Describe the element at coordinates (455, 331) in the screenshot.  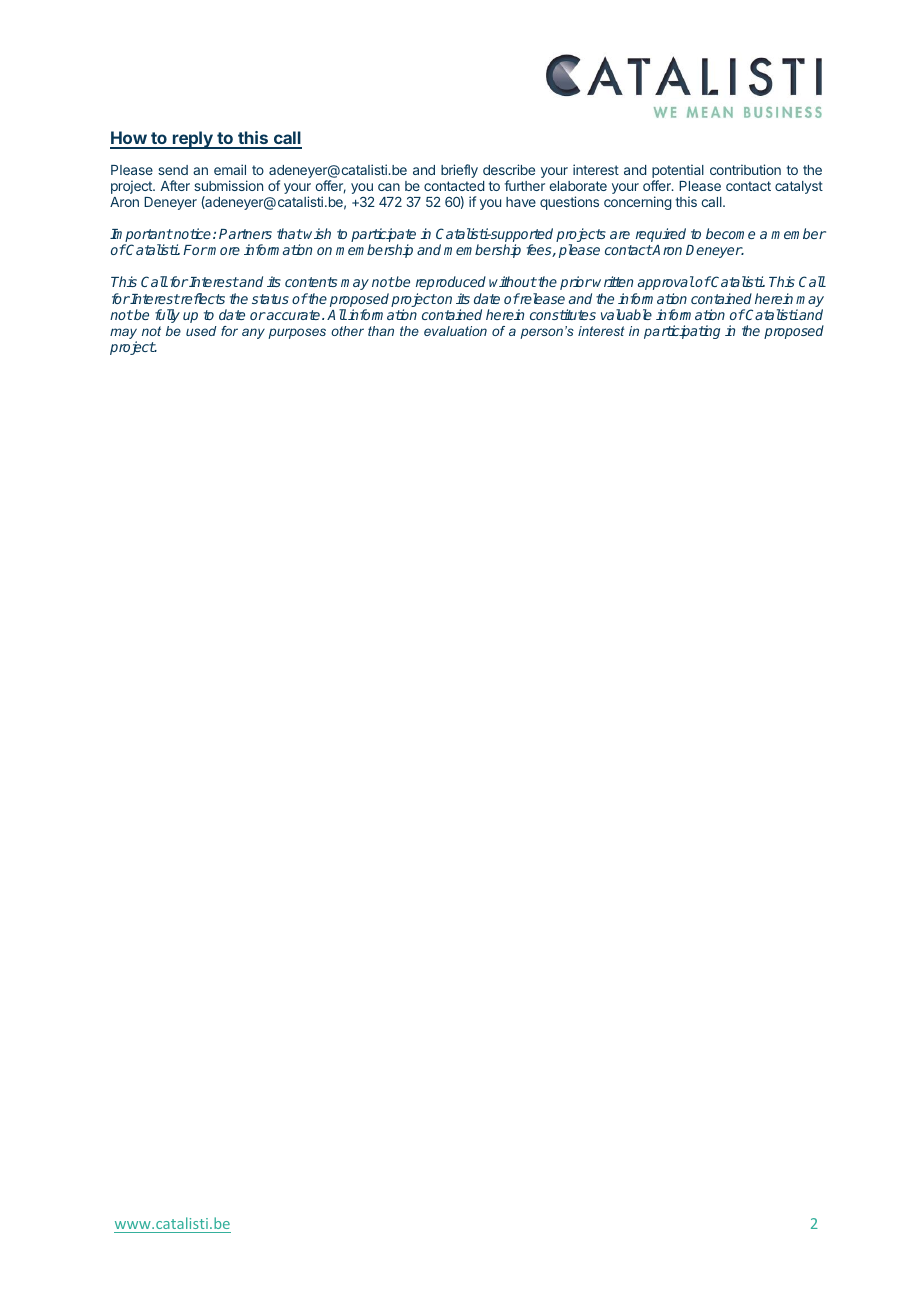
I see `evaluation` at that location.
